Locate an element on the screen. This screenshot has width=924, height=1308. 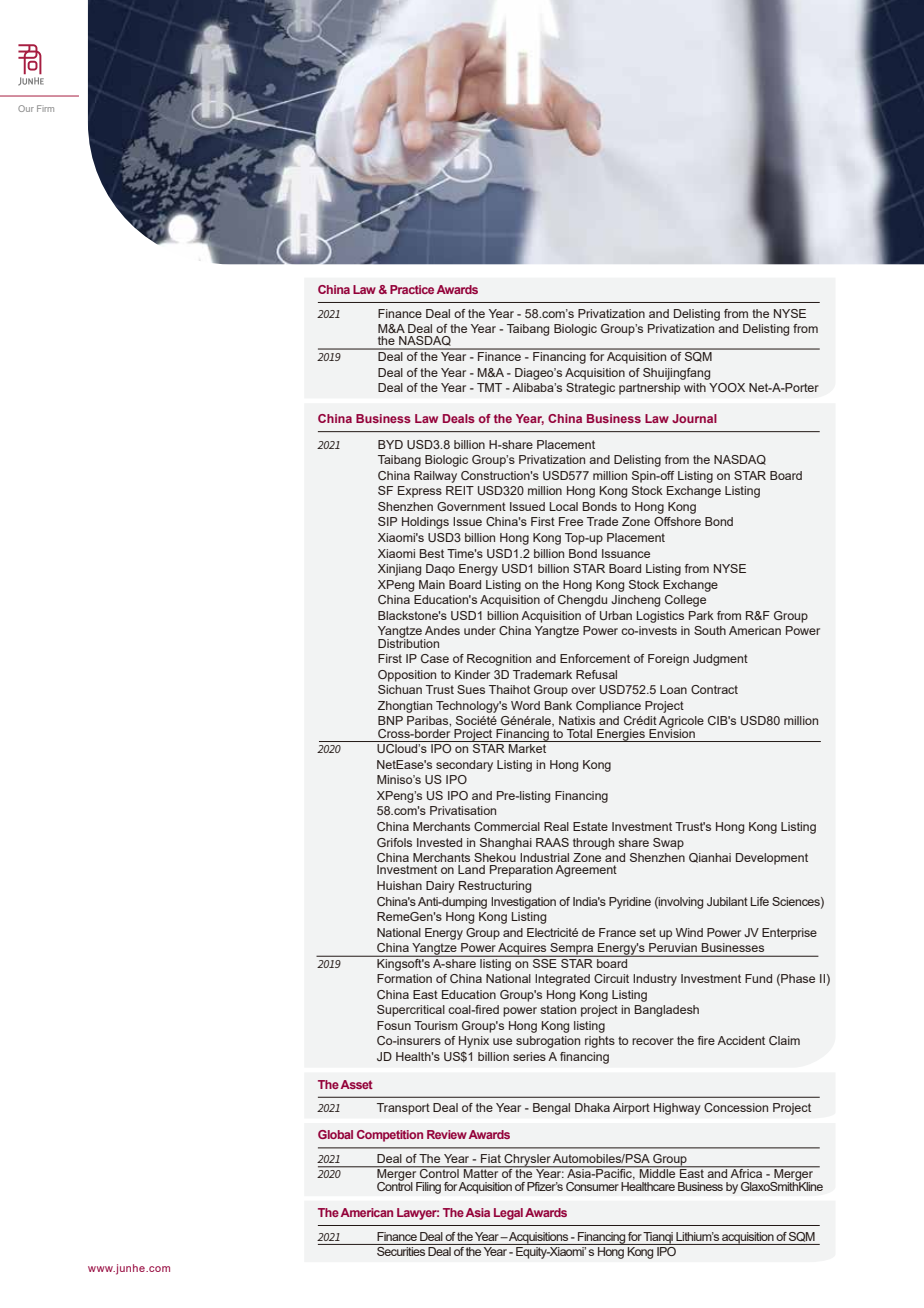
SIP is located at coordinates (387, 521).
